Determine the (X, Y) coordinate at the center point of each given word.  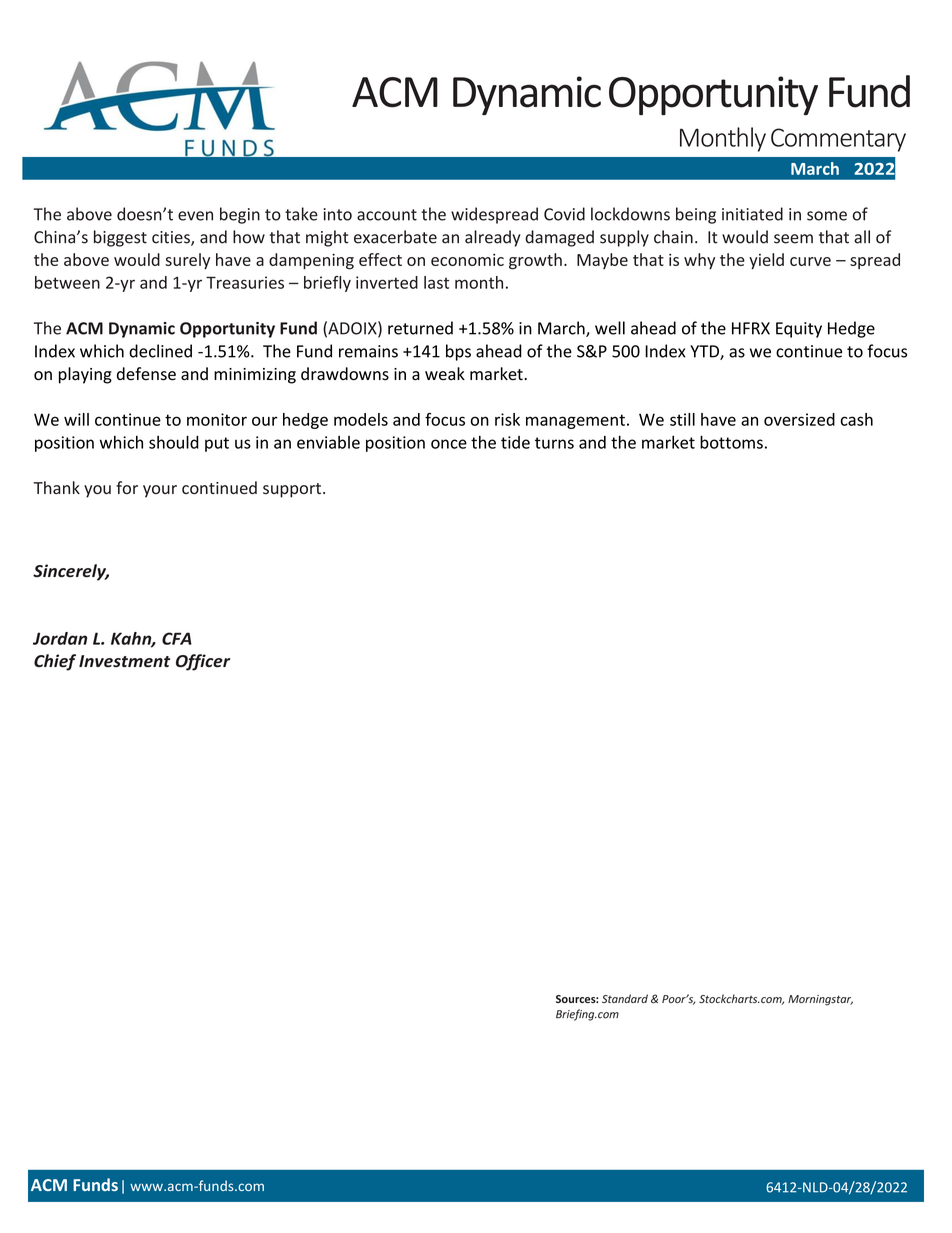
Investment (124, 661)
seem (793, 239)
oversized (799, 419)
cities (172, 238)
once (449, 444)
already (492, 238)
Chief (55, 662)
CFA (177, 638)
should (174, 442)
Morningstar (820, 1000)
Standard (625, 998)
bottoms (731, 442)
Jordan (60, 638)
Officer (203, 662)
